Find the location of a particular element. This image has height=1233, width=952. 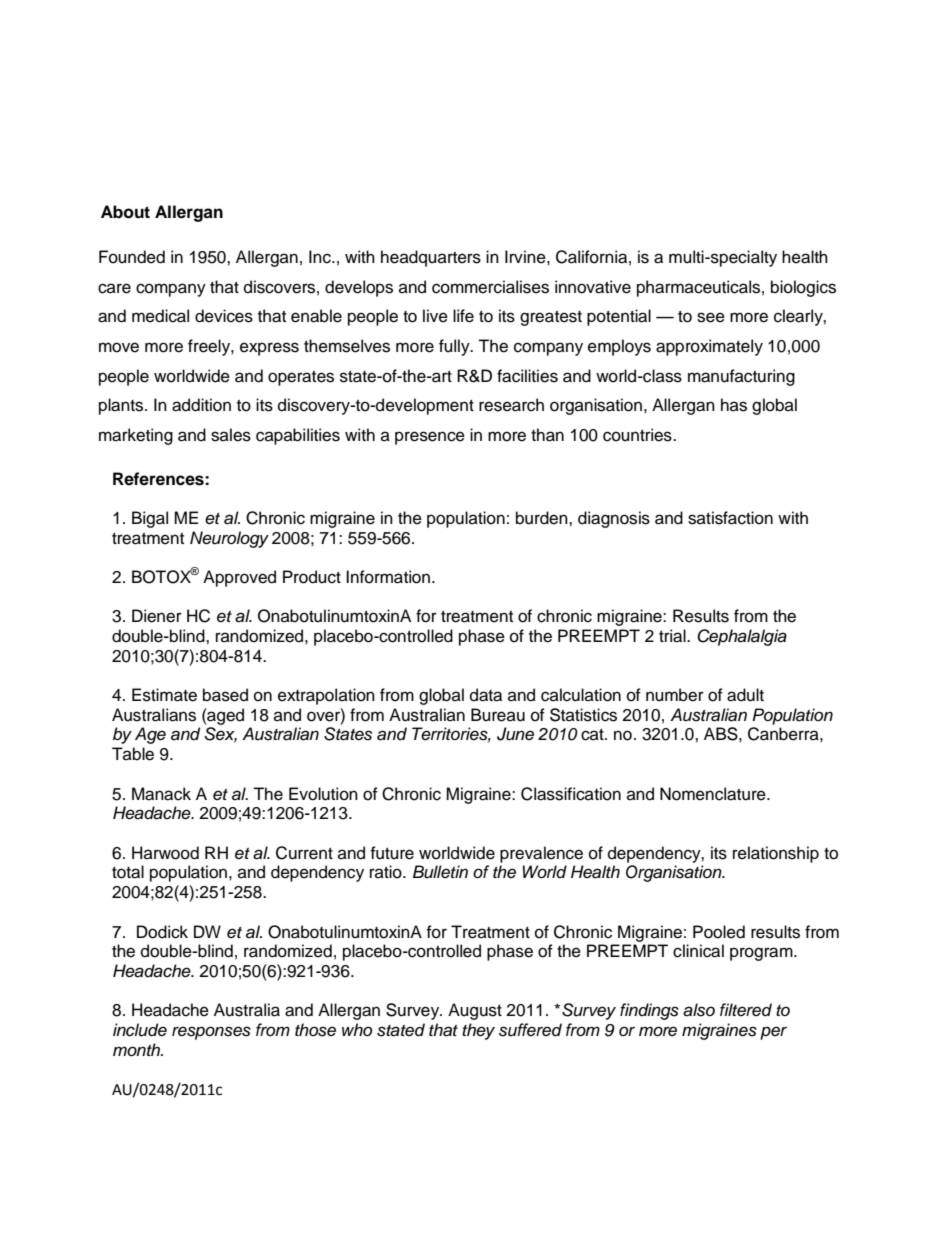

Approved is located at coordinates (239, 578).
